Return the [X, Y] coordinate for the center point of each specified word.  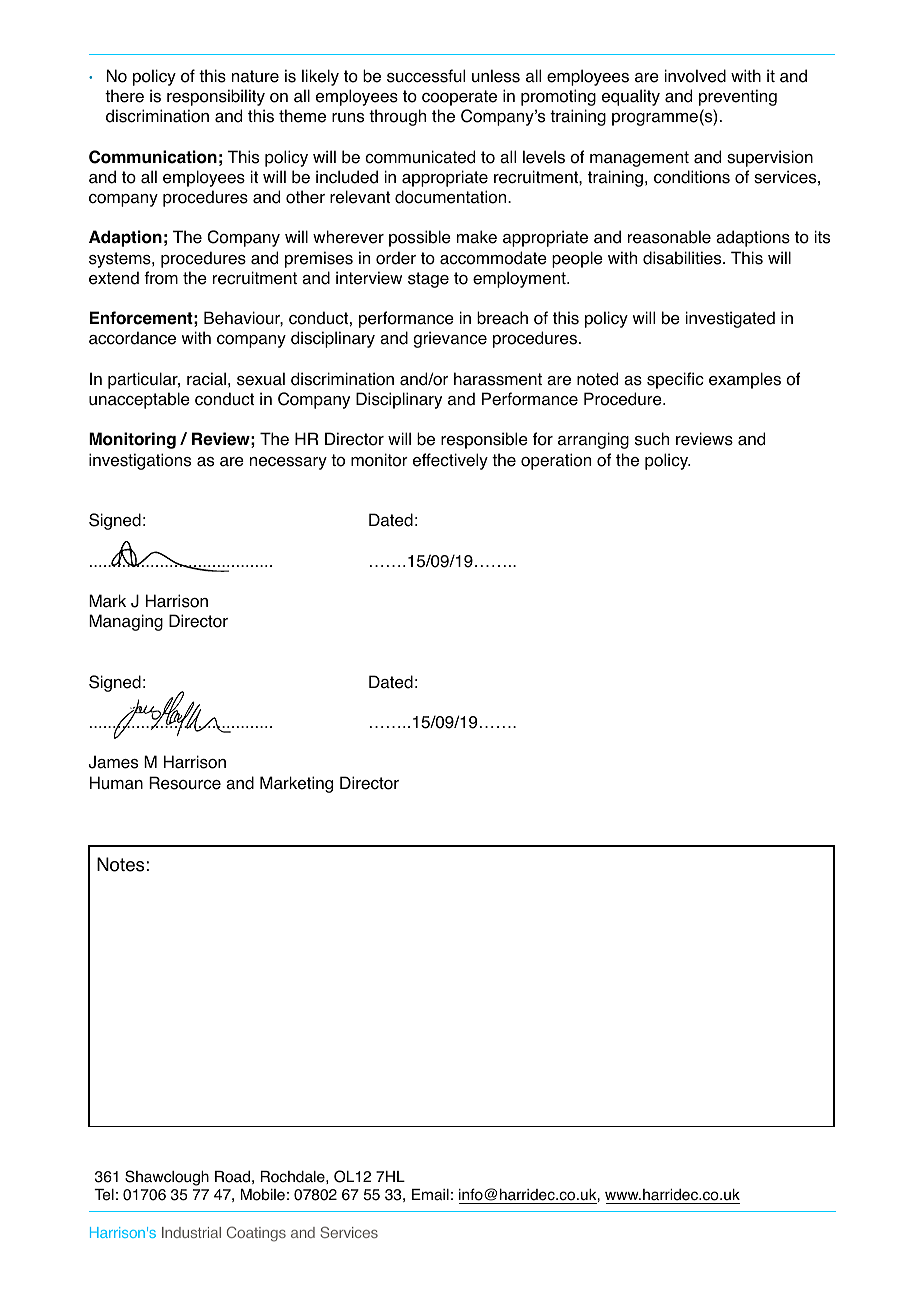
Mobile [263, 1195]
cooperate [459, 98]
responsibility [216, 97]
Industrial [191, 1232]
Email [430, 1195]
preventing [738, 97]
